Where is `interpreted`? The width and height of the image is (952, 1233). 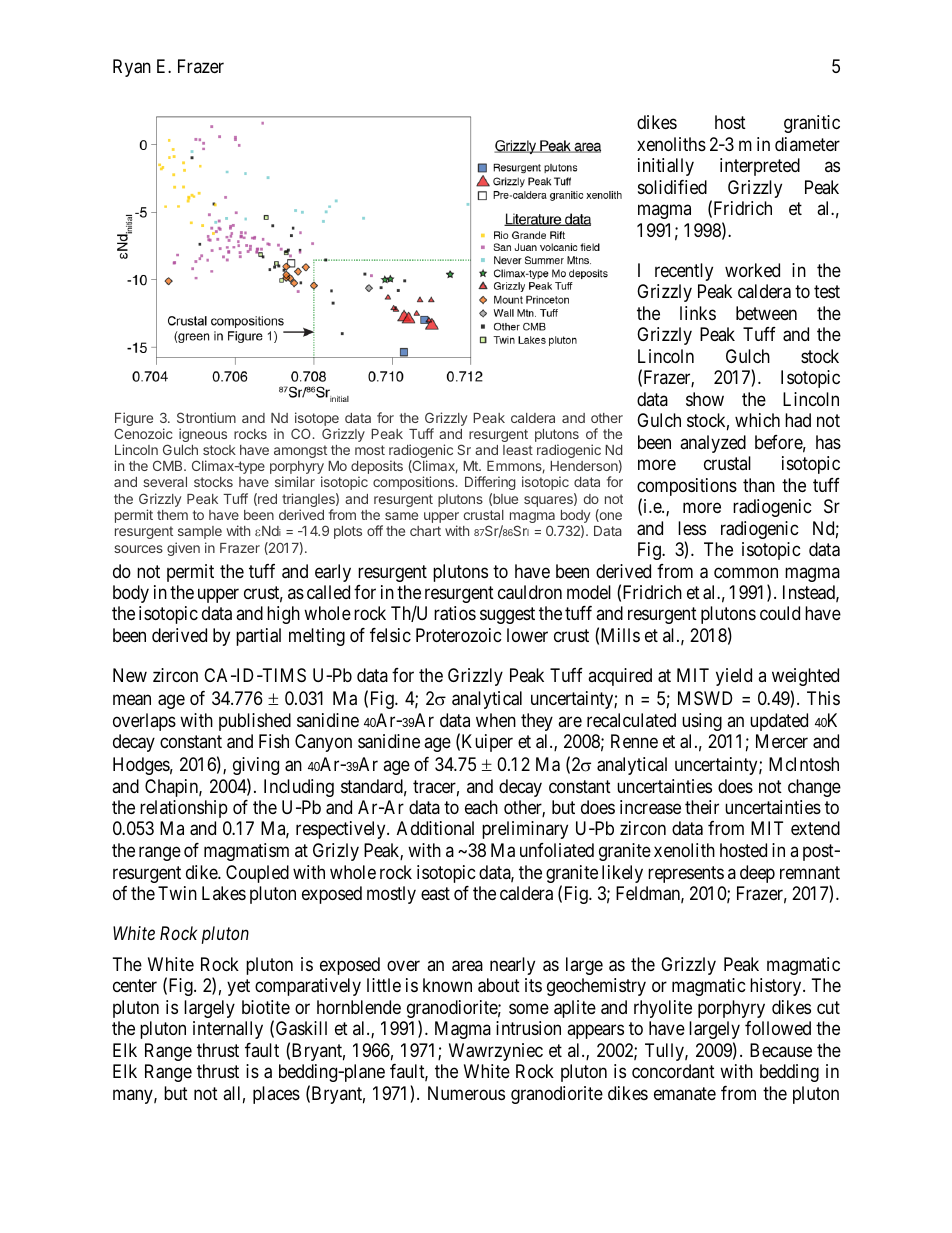 interpreted is located at coordinates (760, 167).
